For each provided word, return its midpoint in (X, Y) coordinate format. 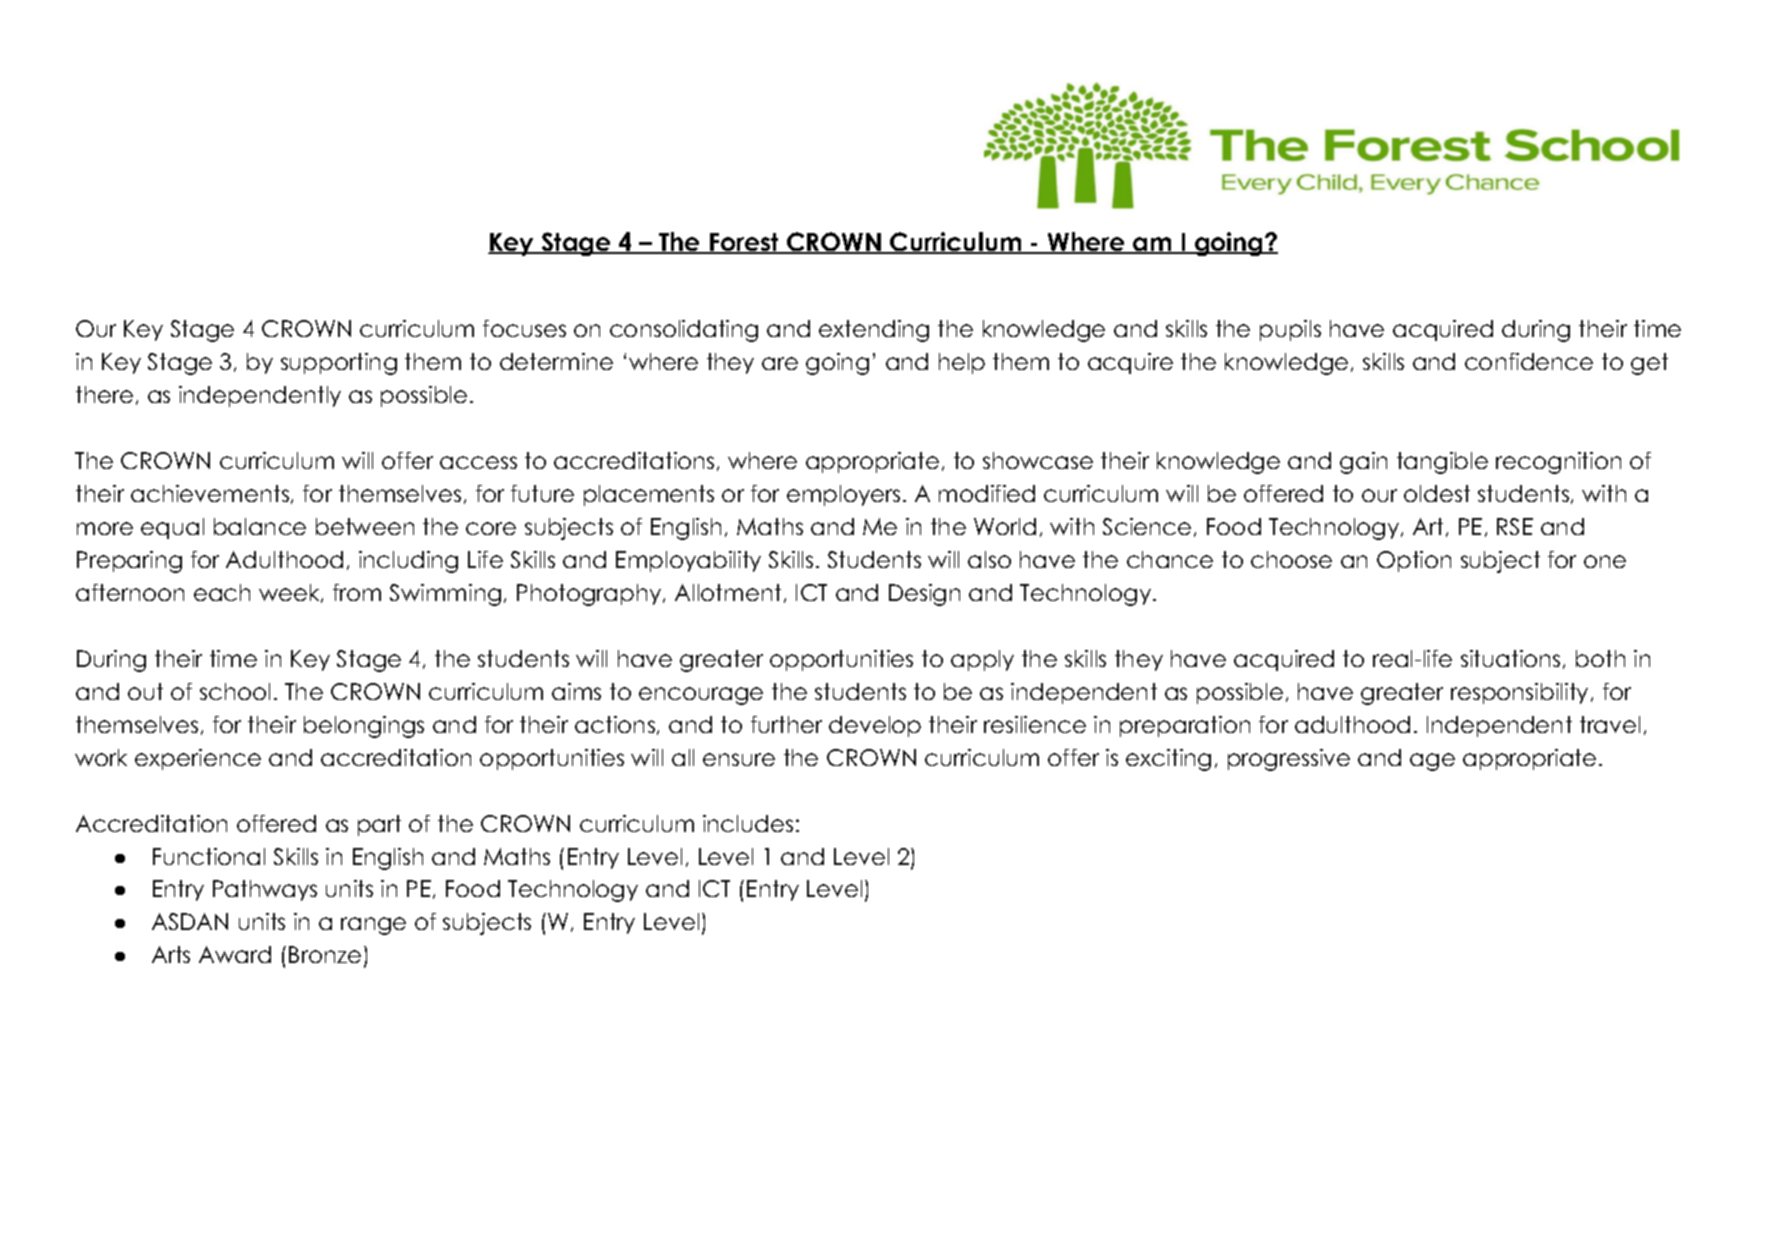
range (373, 926)
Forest (744, 243)
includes (748, 823)
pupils (1290, 330)
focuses (524, 328)
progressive (1289, 760)
